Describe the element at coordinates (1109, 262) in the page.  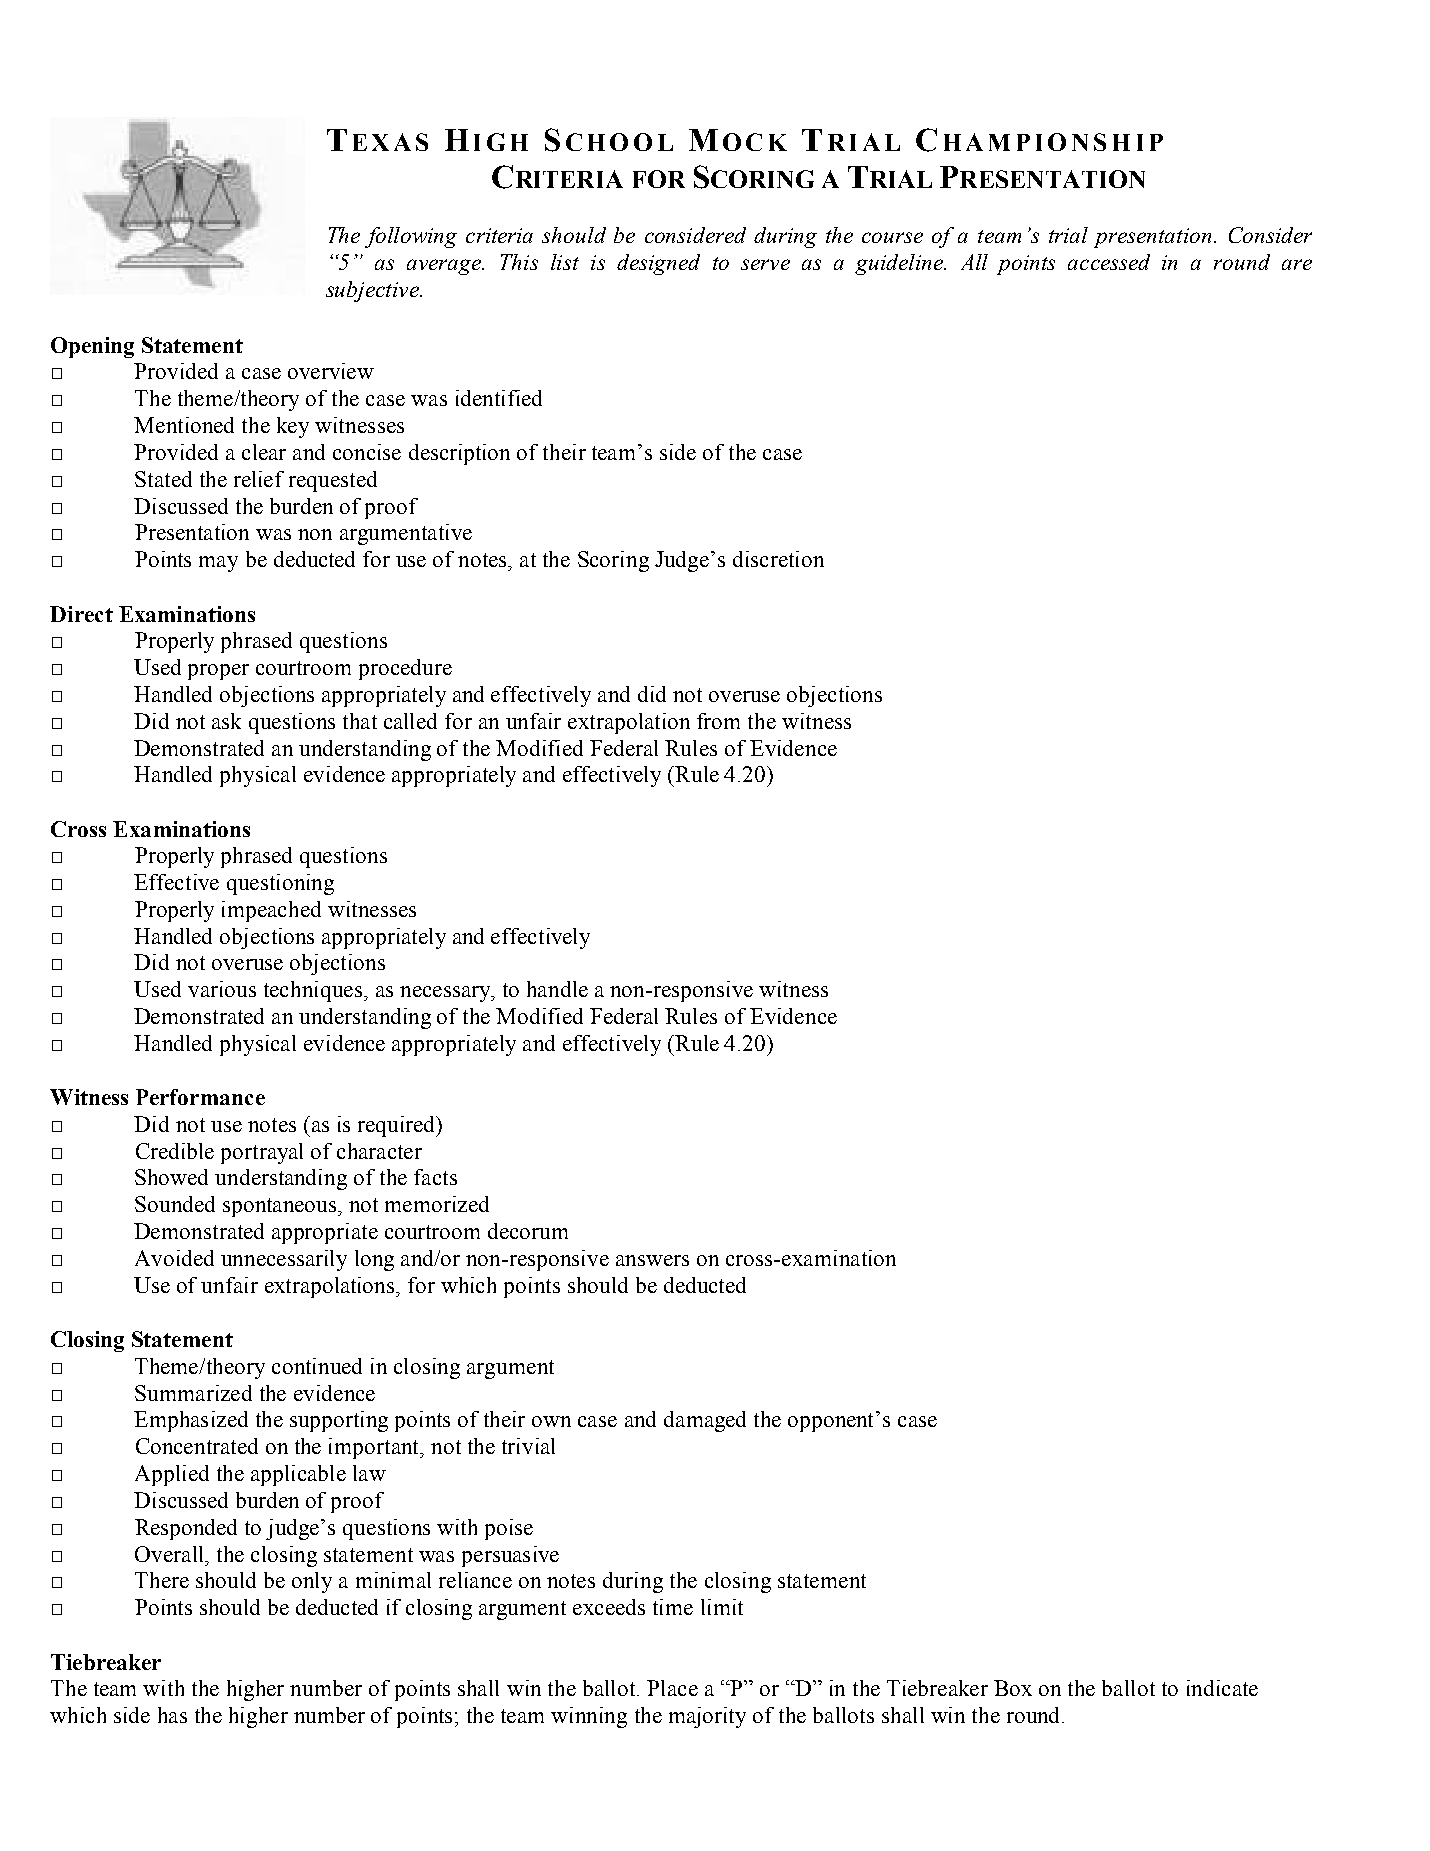
I see `accessed` at that location.
